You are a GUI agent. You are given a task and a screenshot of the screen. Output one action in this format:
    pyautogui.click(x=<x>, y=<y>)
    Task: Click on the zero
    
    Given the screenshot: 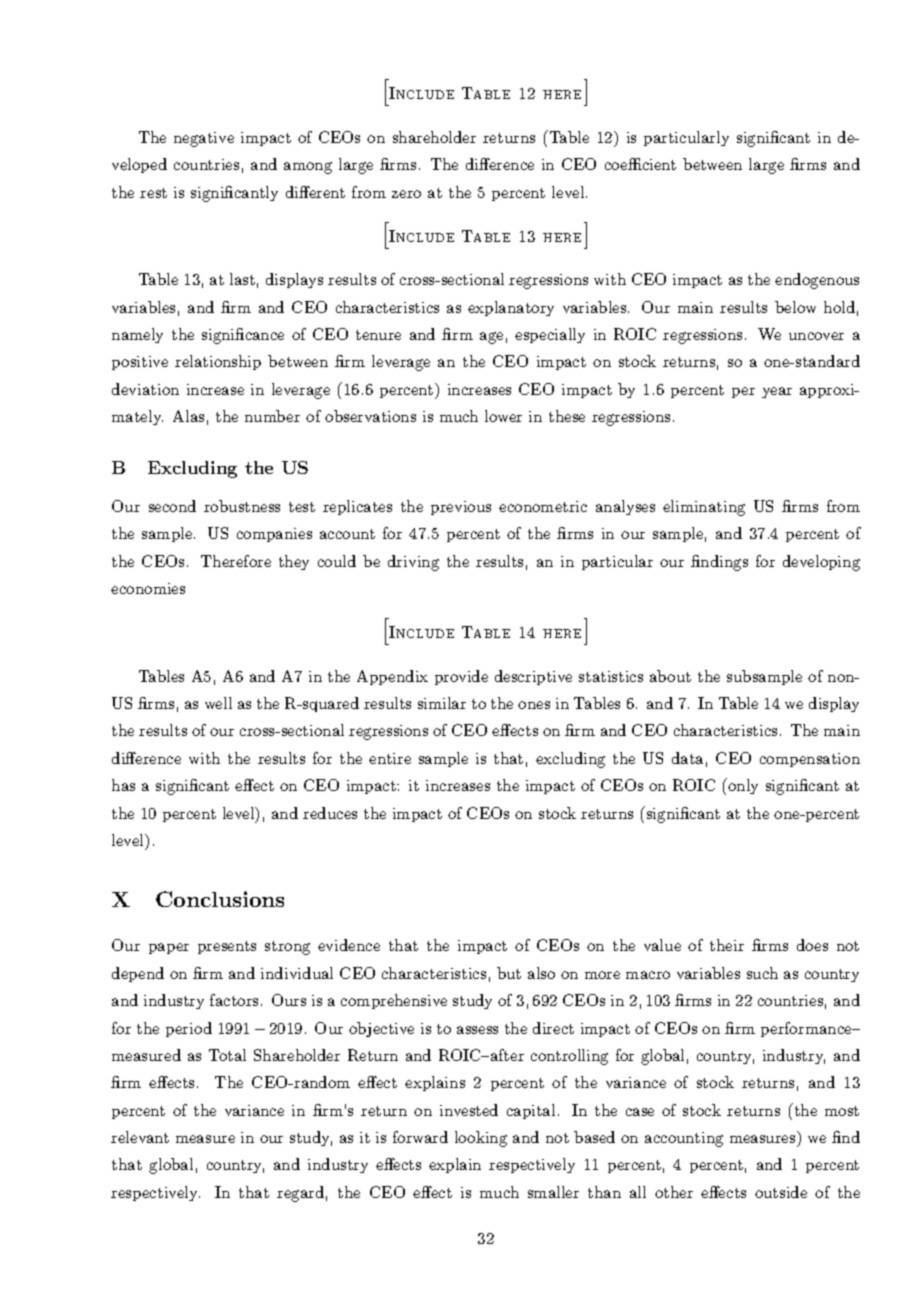 What is the action you would take?
    pyautogui.click(x=406, y=194)
